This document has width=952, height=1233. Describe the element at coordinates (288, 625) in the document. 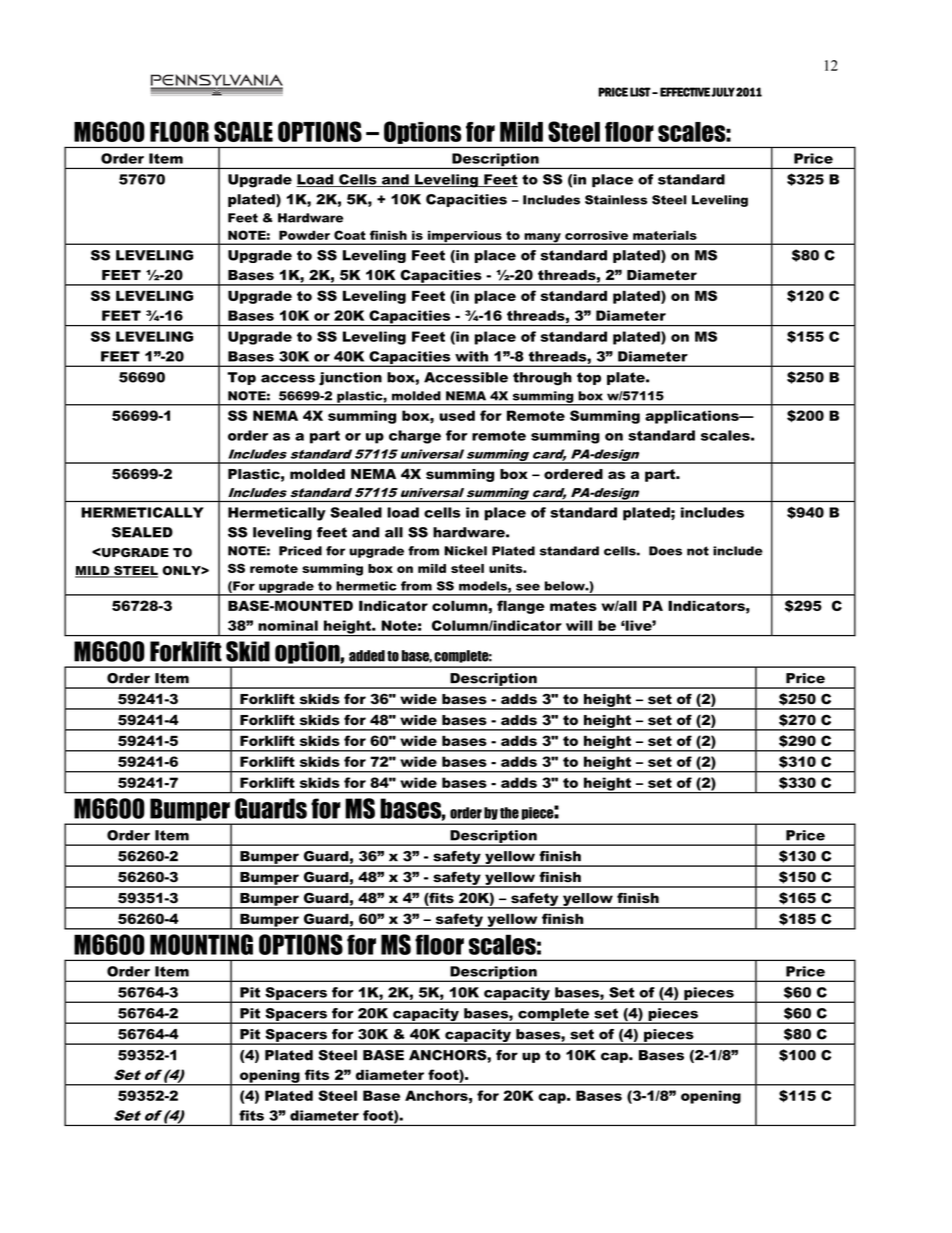

I see `nominal` at that location.
